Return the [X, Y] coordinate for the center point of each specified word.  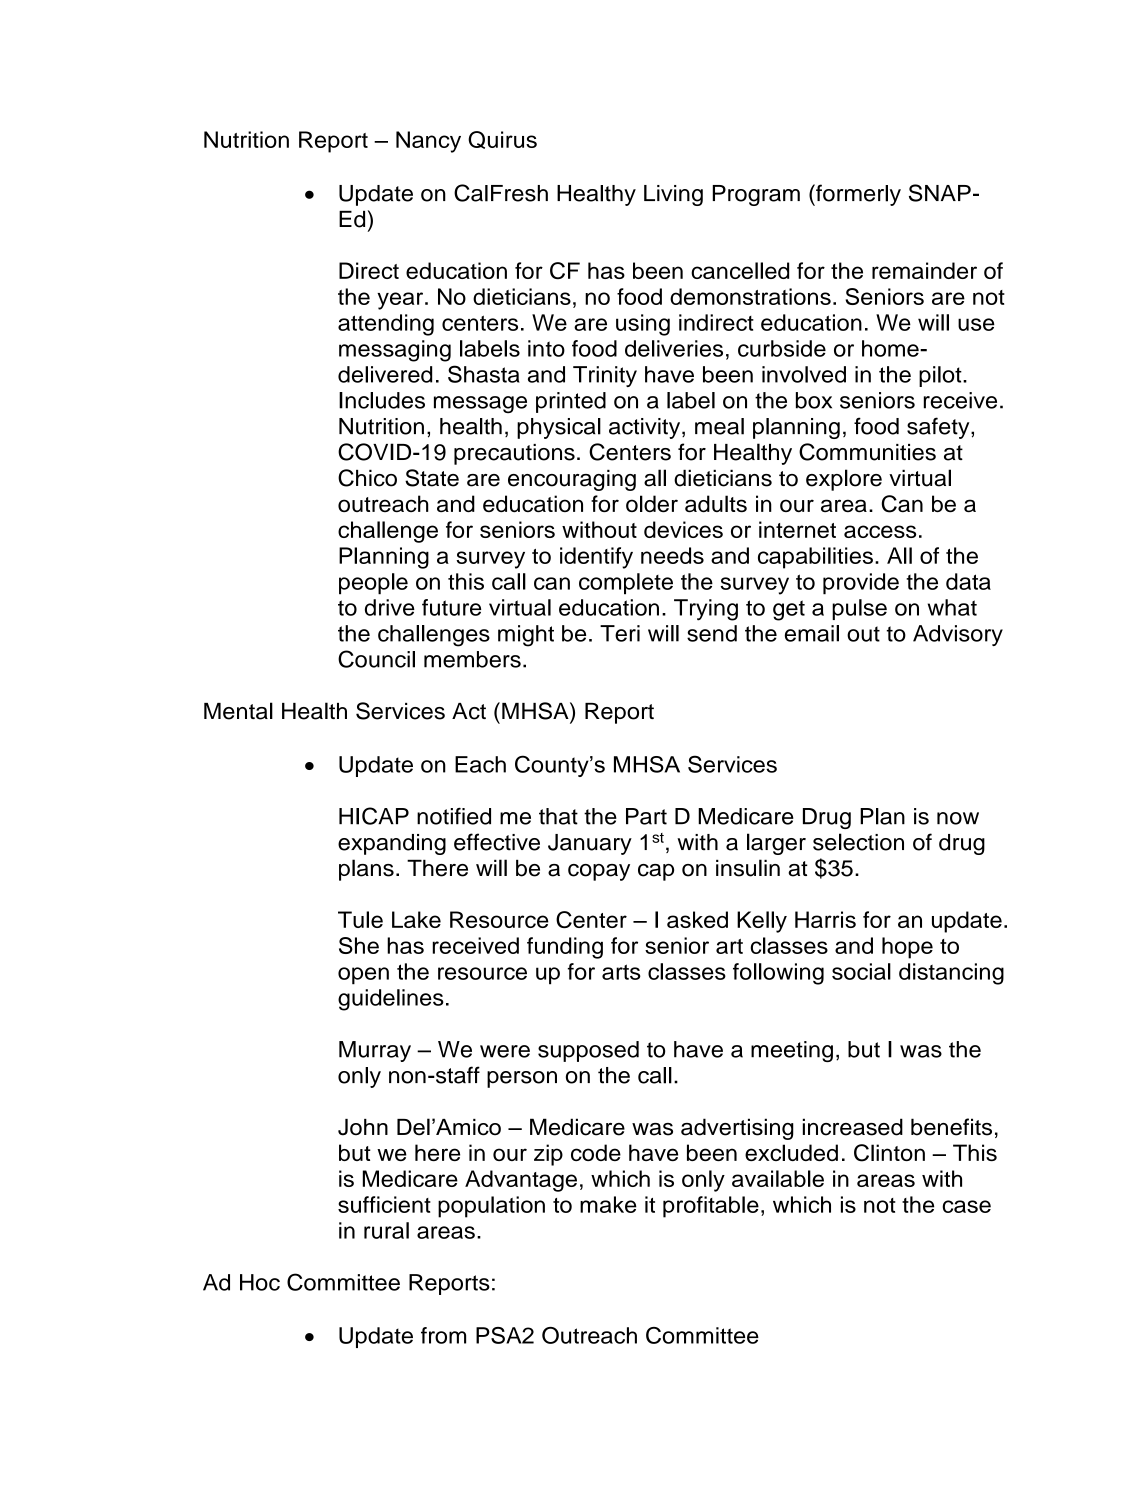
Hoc [260, 1282]
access [880, 531]
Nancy [428, 142]
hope [907, 948]
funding [565, 948]
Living [673, 195]
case [966, 1206]
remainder [924, 270]
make [608, 1204]
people [373, 584]
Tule [360, 919]
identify [596, 558]
